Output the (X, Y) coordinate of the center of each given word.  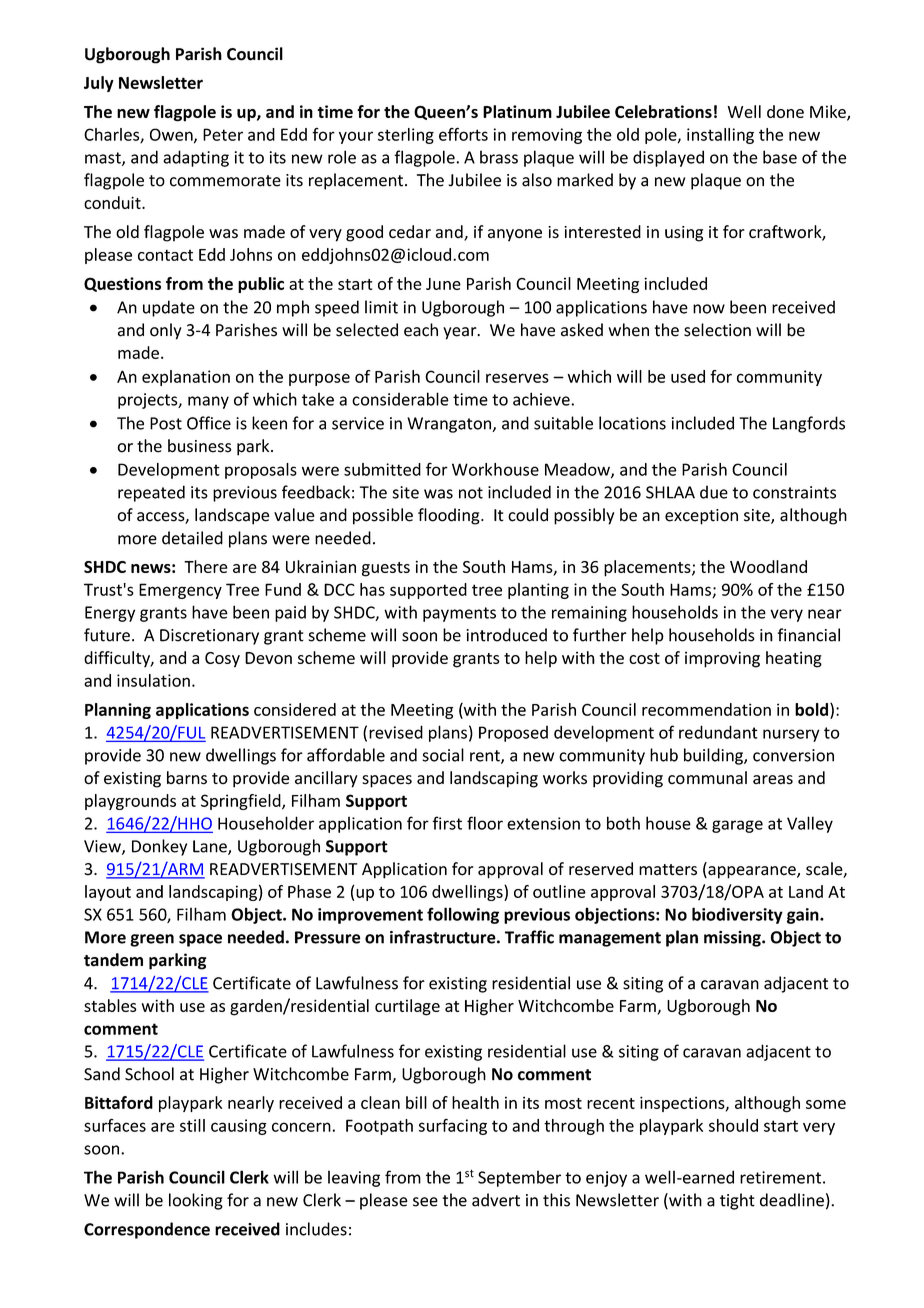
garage (737, 826)
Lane (211, 847)
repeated (151, 493)
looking (196, 1201)
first (447, 823)
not (471, 493)
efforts (463, 134)
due (714, 492)
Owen (172, 135)
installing (720, 136)
